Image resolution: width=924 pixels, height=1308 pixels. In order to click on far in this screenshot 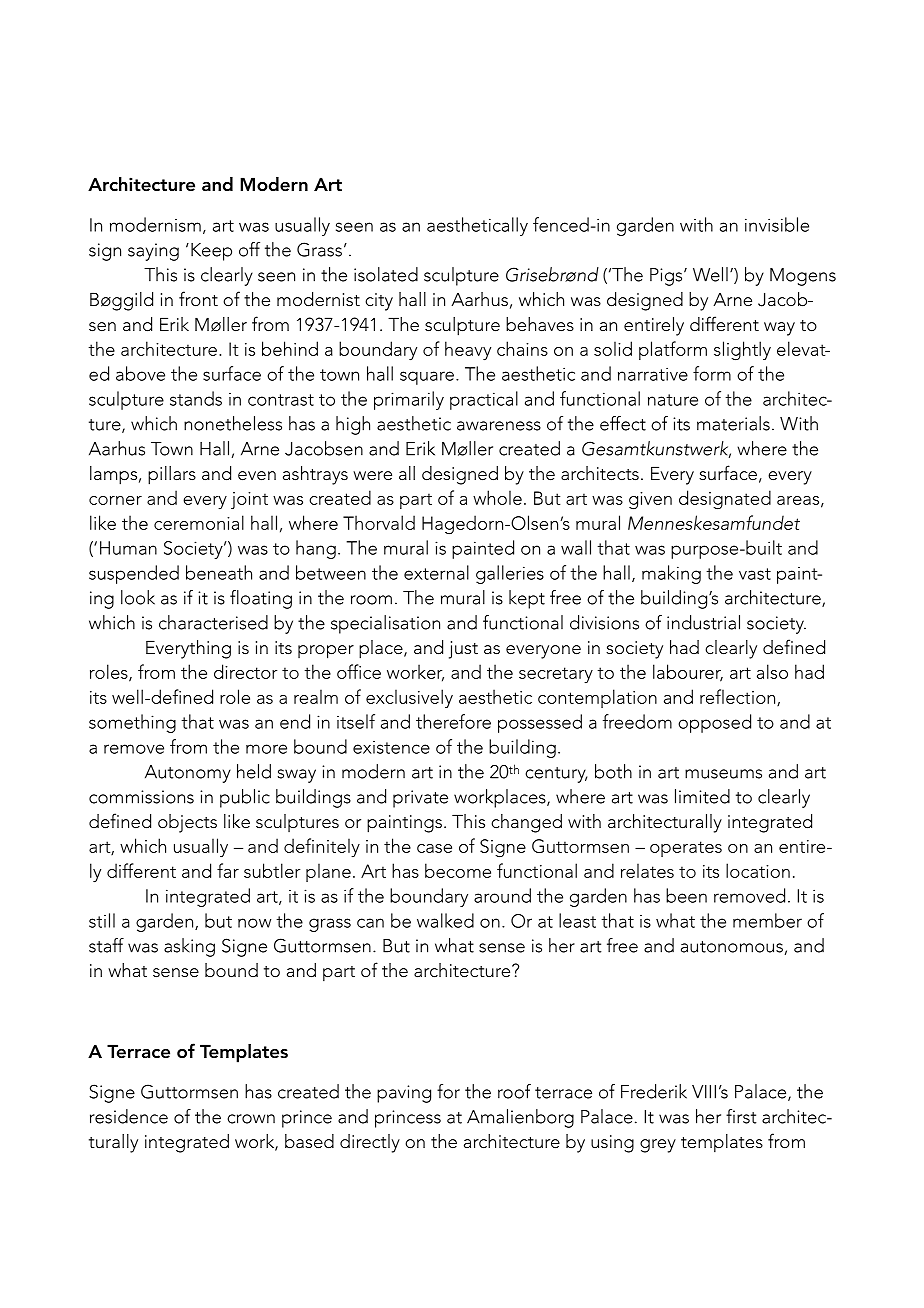, I will do `click(228, 870)`.
